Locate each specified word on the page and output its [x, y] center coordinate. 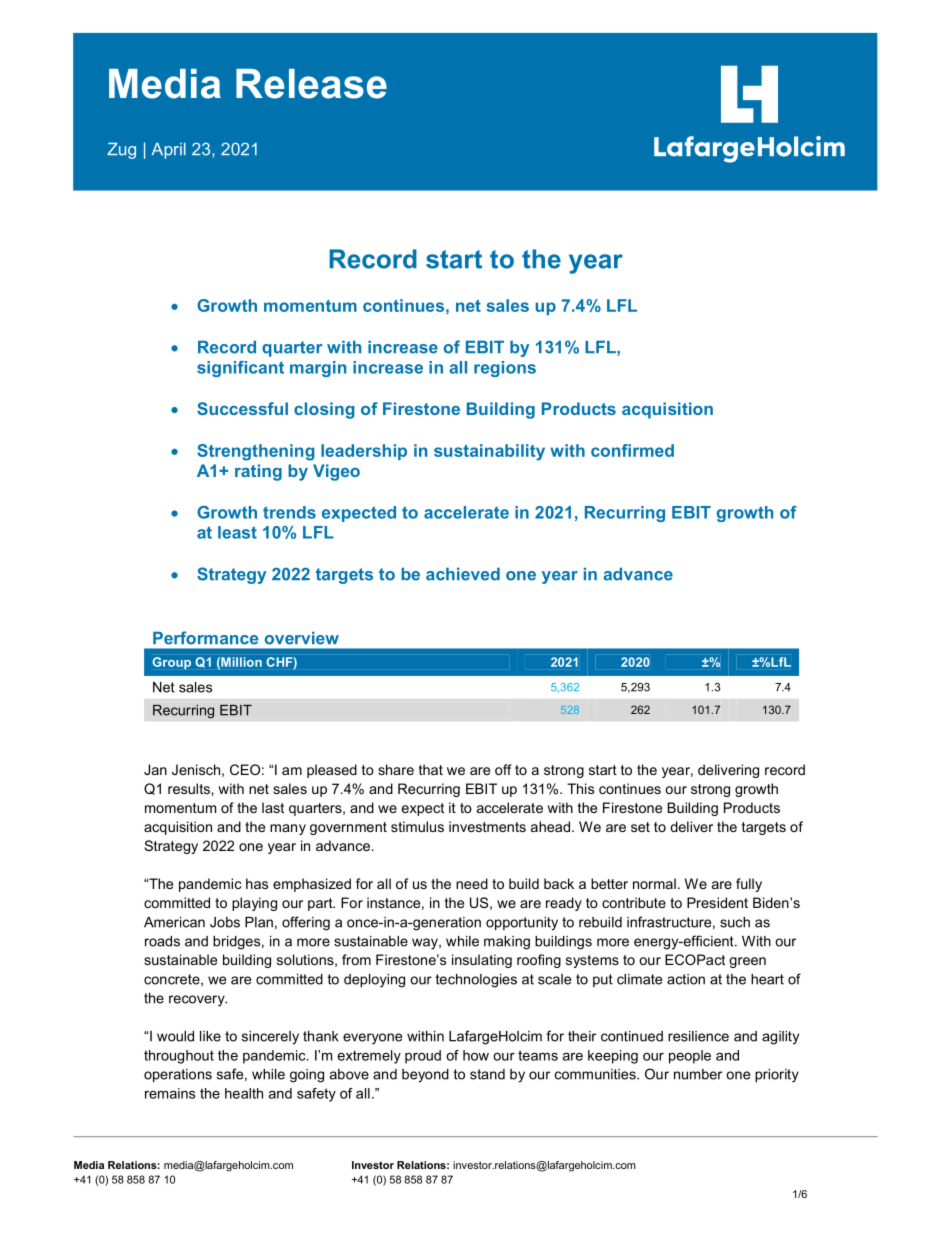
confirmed [632, 450]
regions [505, 369]
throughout [179, 1057]
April [169, 151]
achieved [463, 574]
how [476, 1055]
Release [311, 84]
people [690, 1057]
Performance [205, 638]
